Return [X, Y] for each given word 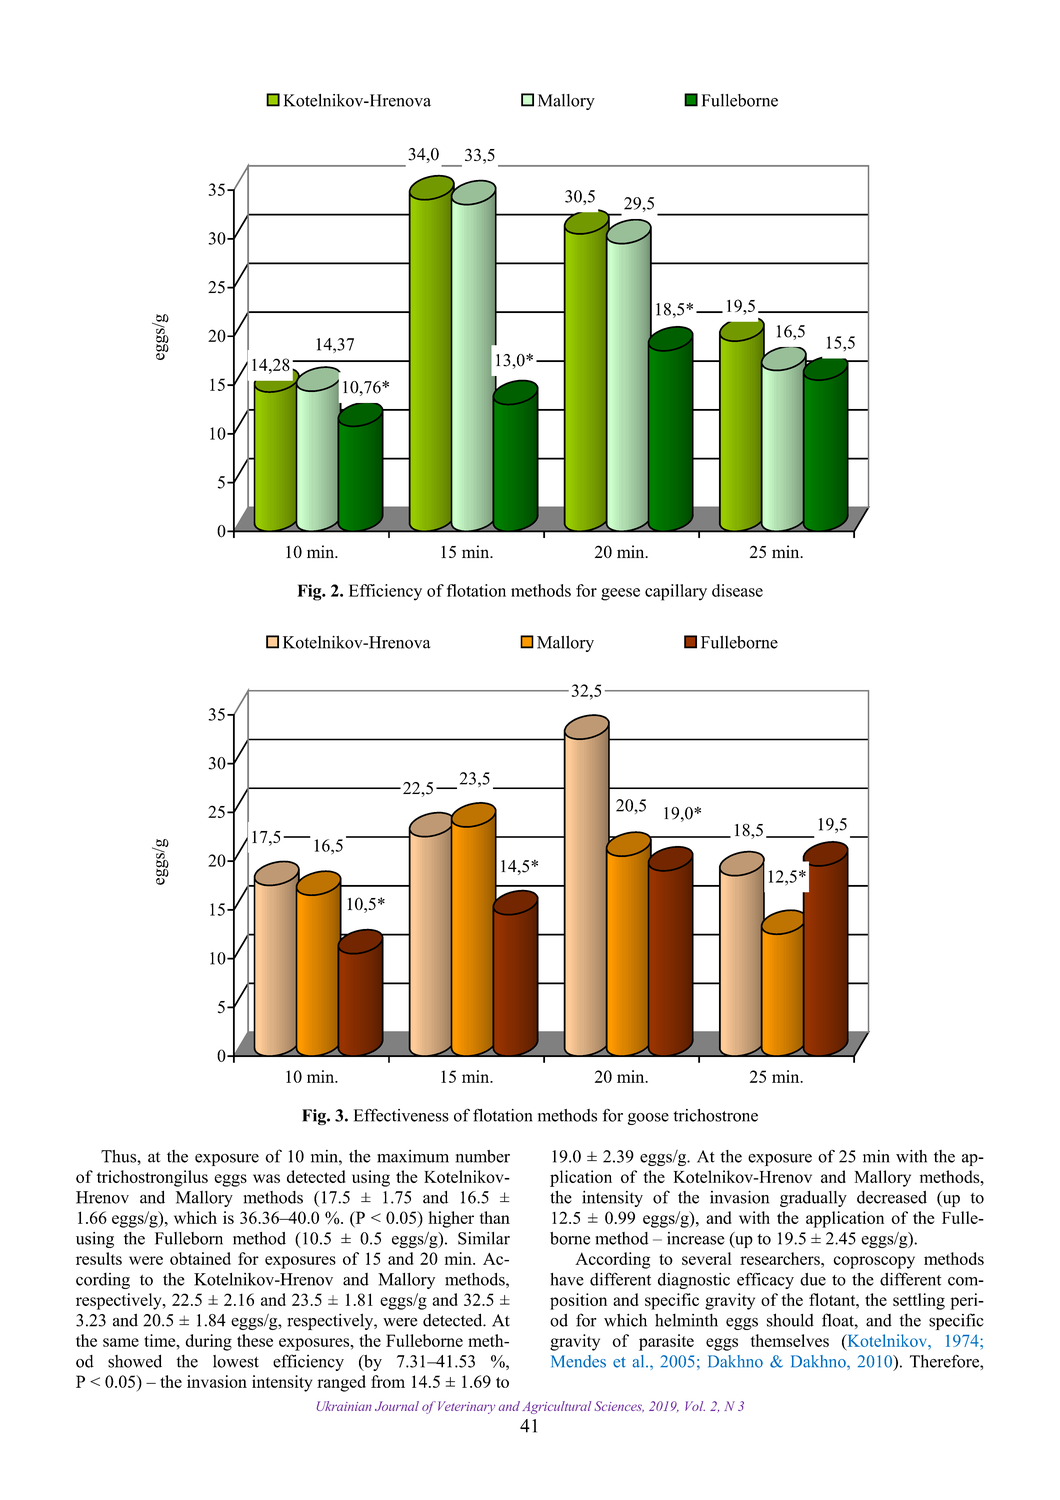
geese [620, 594]
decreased [892, 1197]
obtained [200, 1258]
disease [737, 590]
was [266, 1178]
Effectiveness [401, 1115]
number [483, 1156]
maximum [413, 1156]
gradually [813, 1198]
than [495, 1217]
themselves [790, 1340]
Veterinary [466, 1407]
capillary [676, 592]
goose [648, 1119]
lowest [236, 1361]
